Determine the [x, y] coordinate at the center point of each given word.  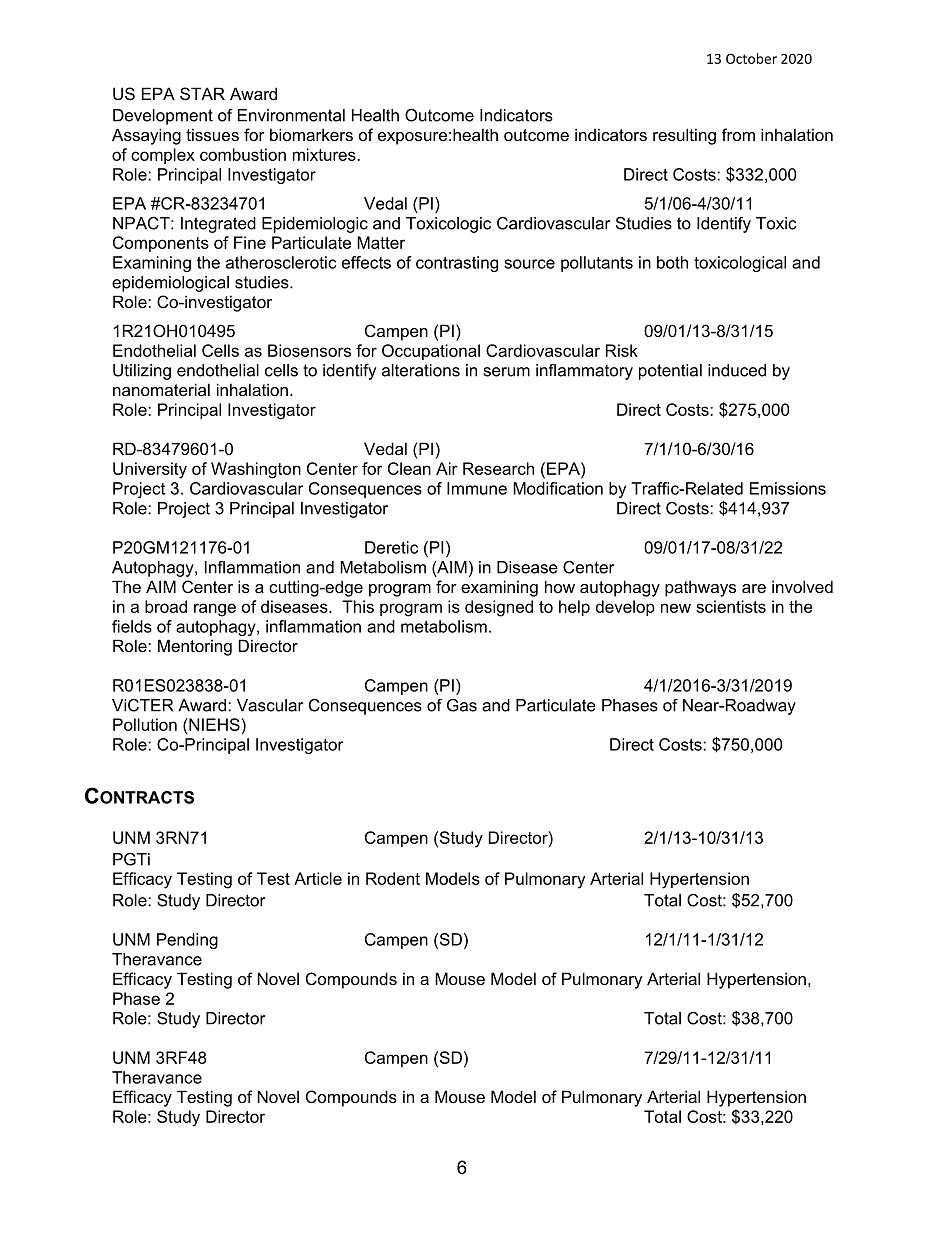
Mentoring [195, 647]
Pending [187, 941]
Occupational [431, 352]
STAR [202, 93]
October [751, 58]
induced [737, 370]
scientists [731, 606]
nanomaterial [161, 389]
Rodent [393, 878]
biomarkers [311, 134]
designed [499, 608]
